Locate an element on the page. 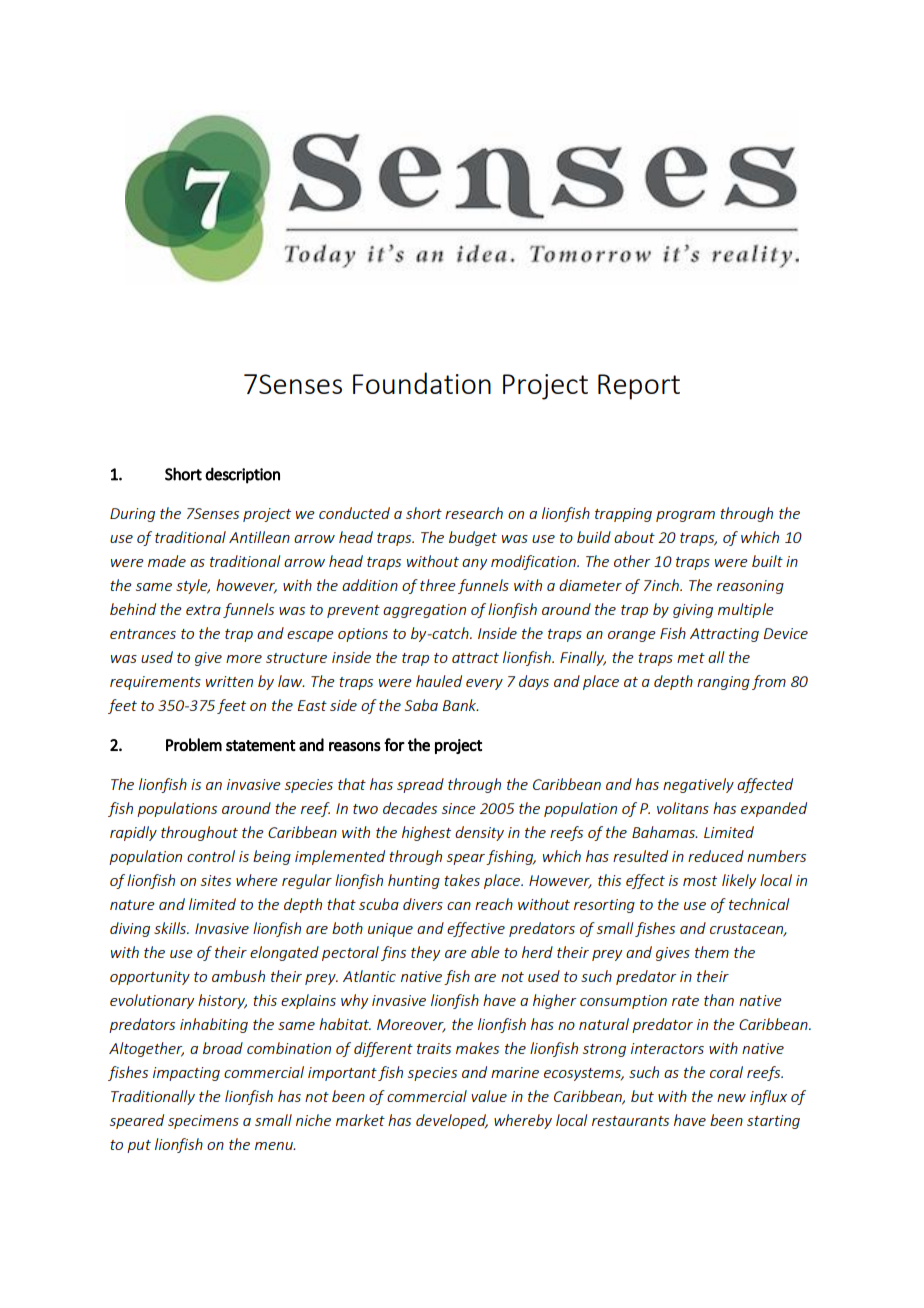 This document has height=1308, width=924. skills is located at coordinates (171, 928).
